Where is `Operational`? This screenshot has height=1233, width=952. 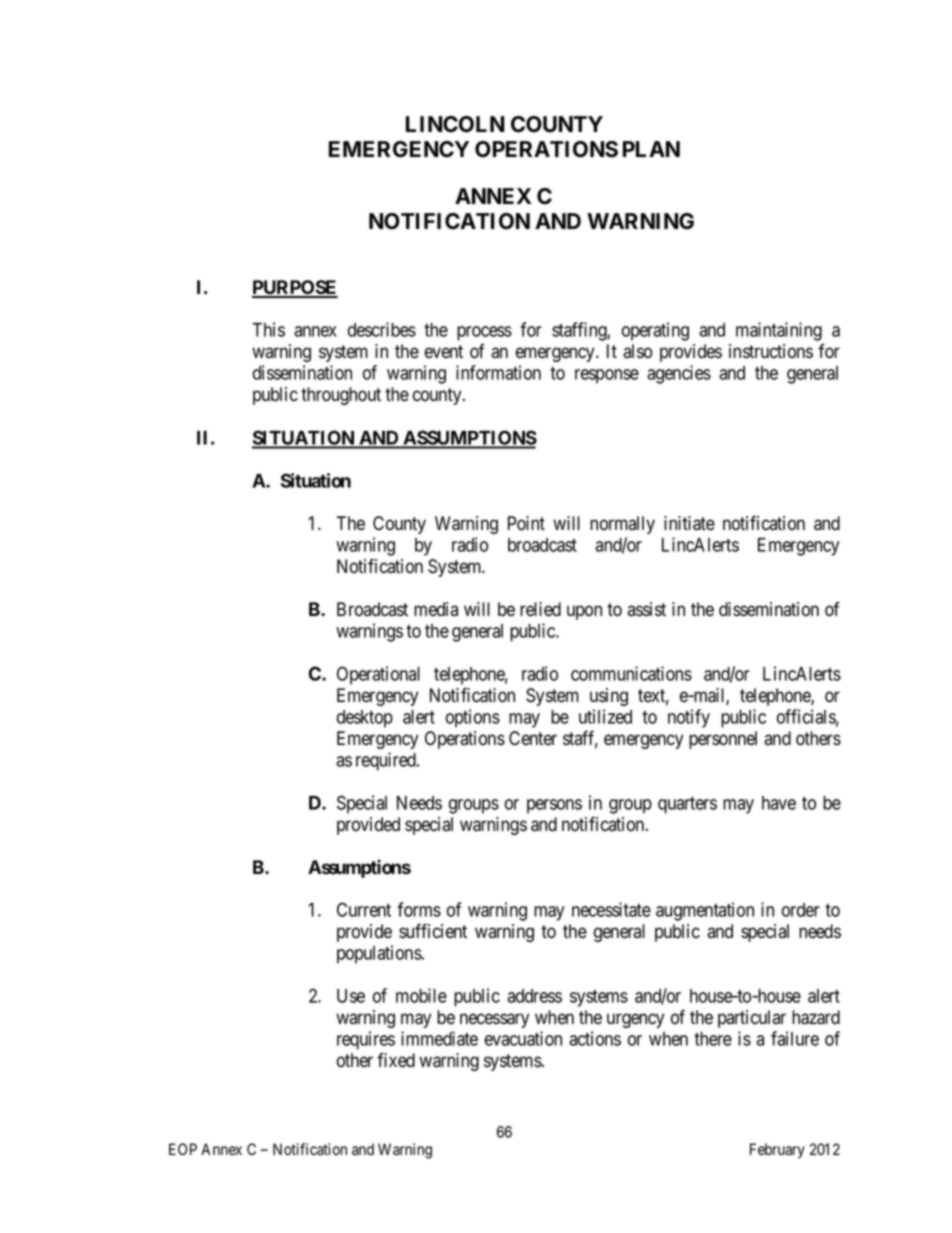 Operational is located at coordinates (378, 675).
